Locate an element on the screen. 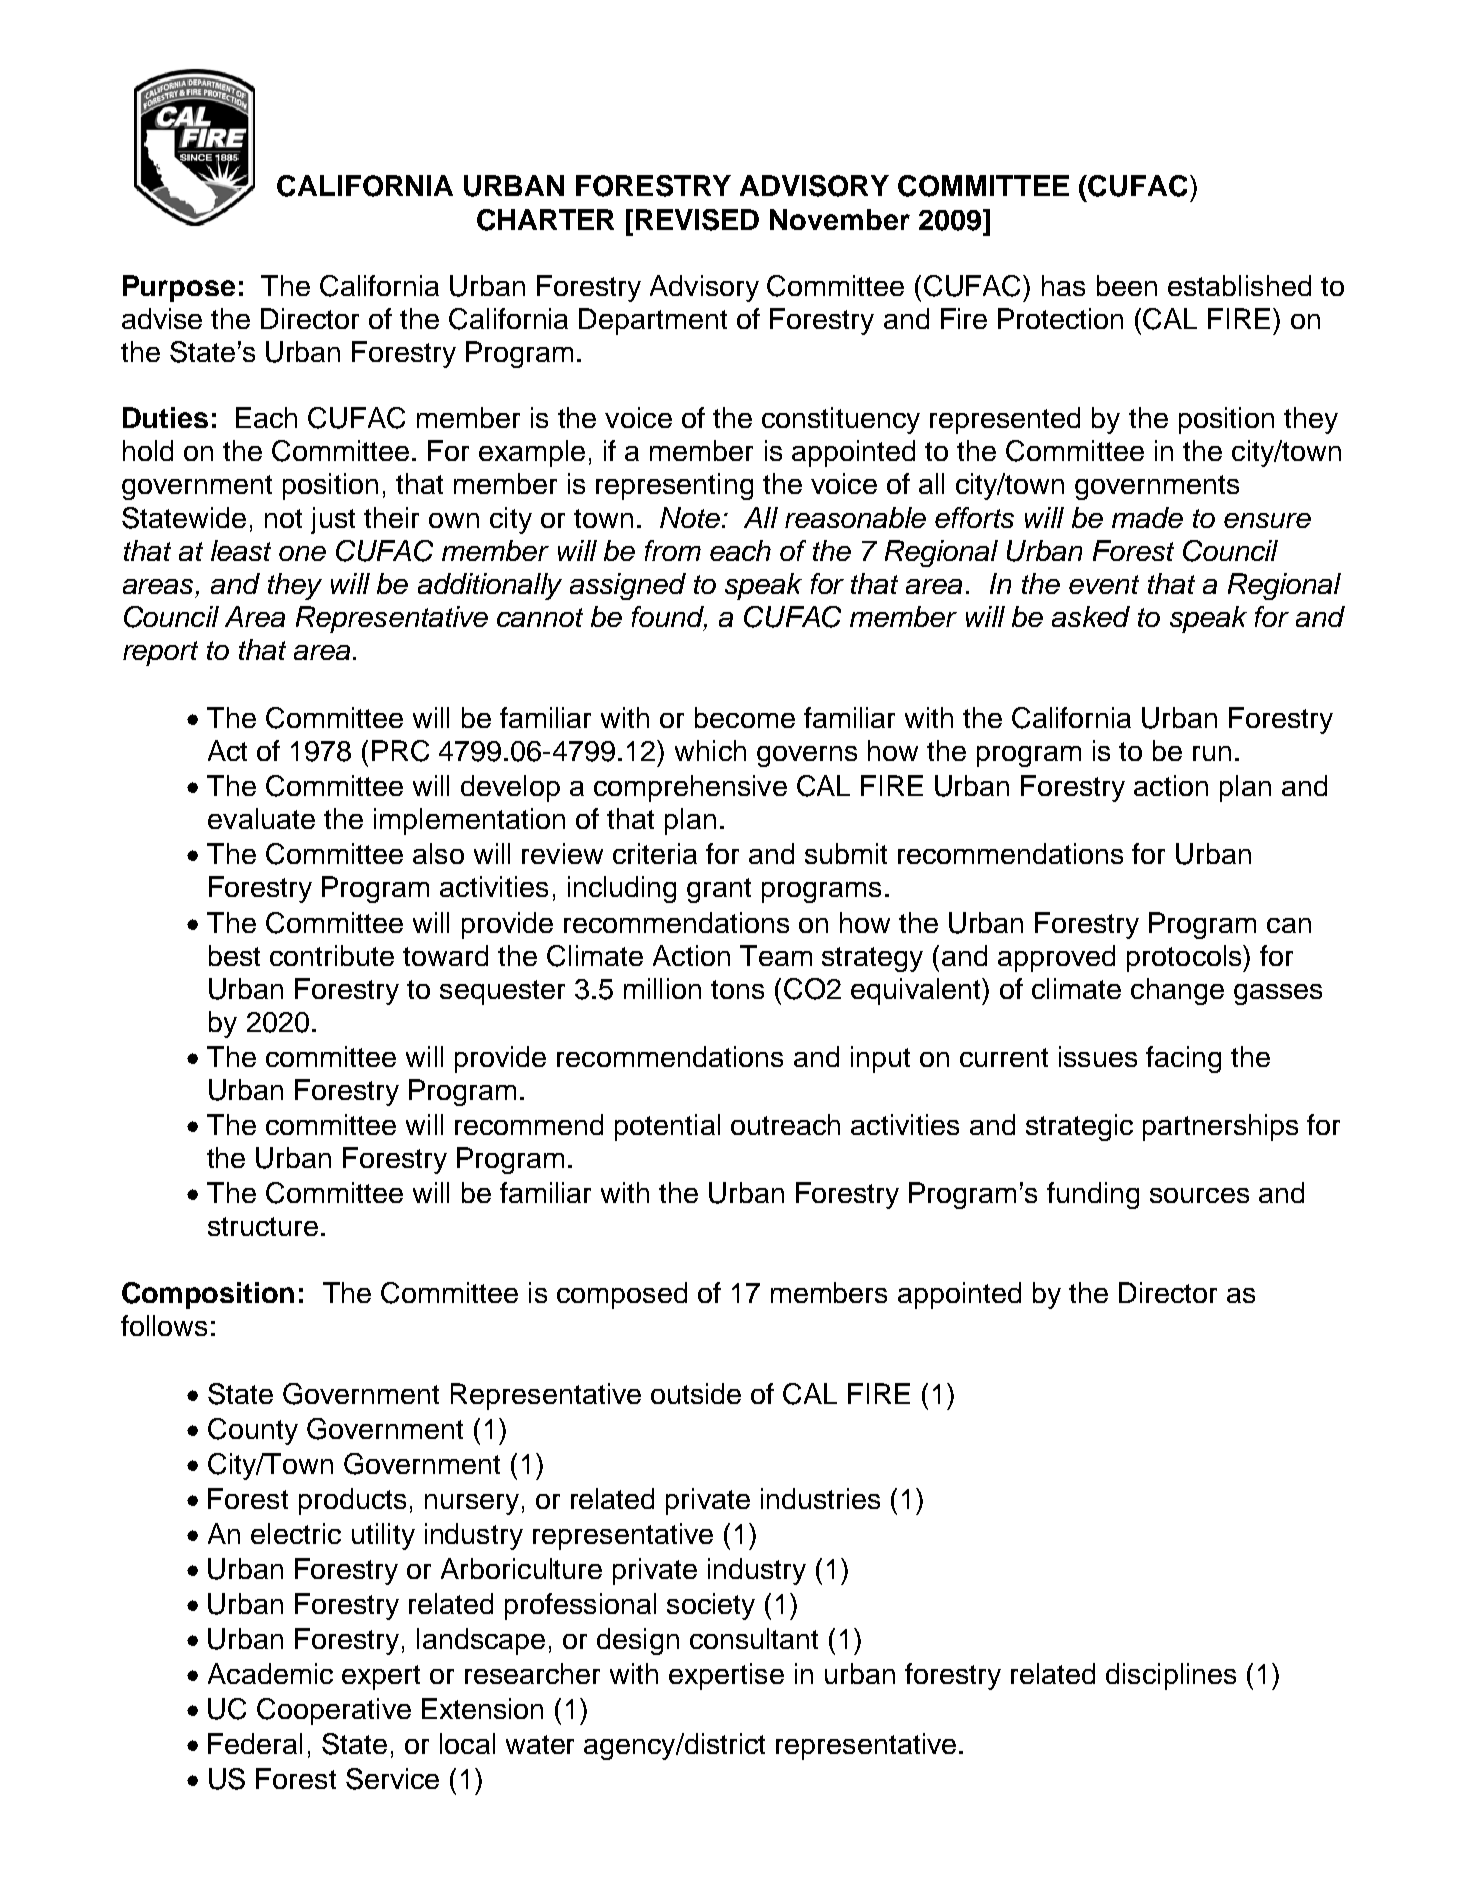 The image size is (1468, 1900). Purpose is located at coordinates (179, 288).
